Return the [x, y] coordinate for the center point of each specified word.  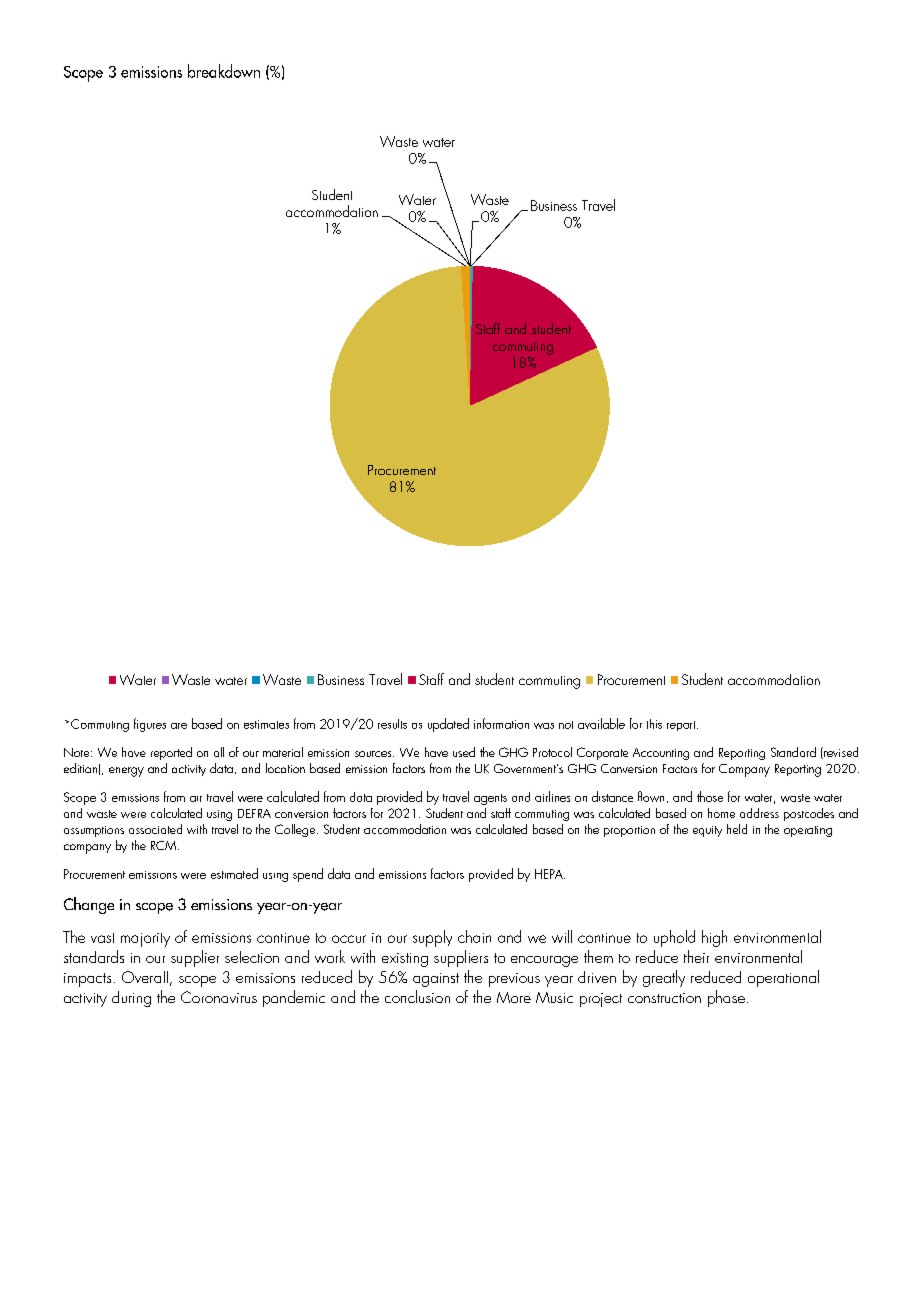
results [392, 724]
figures [150, 725]
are [179, 726]
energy [126, 772]
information [501, 723]
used [464, 752]
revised [840, 753]
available [601, 723]
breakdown [224, 71]
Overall [145, 977]
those [710, 796]
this [654, 724]
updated [448, 725]
